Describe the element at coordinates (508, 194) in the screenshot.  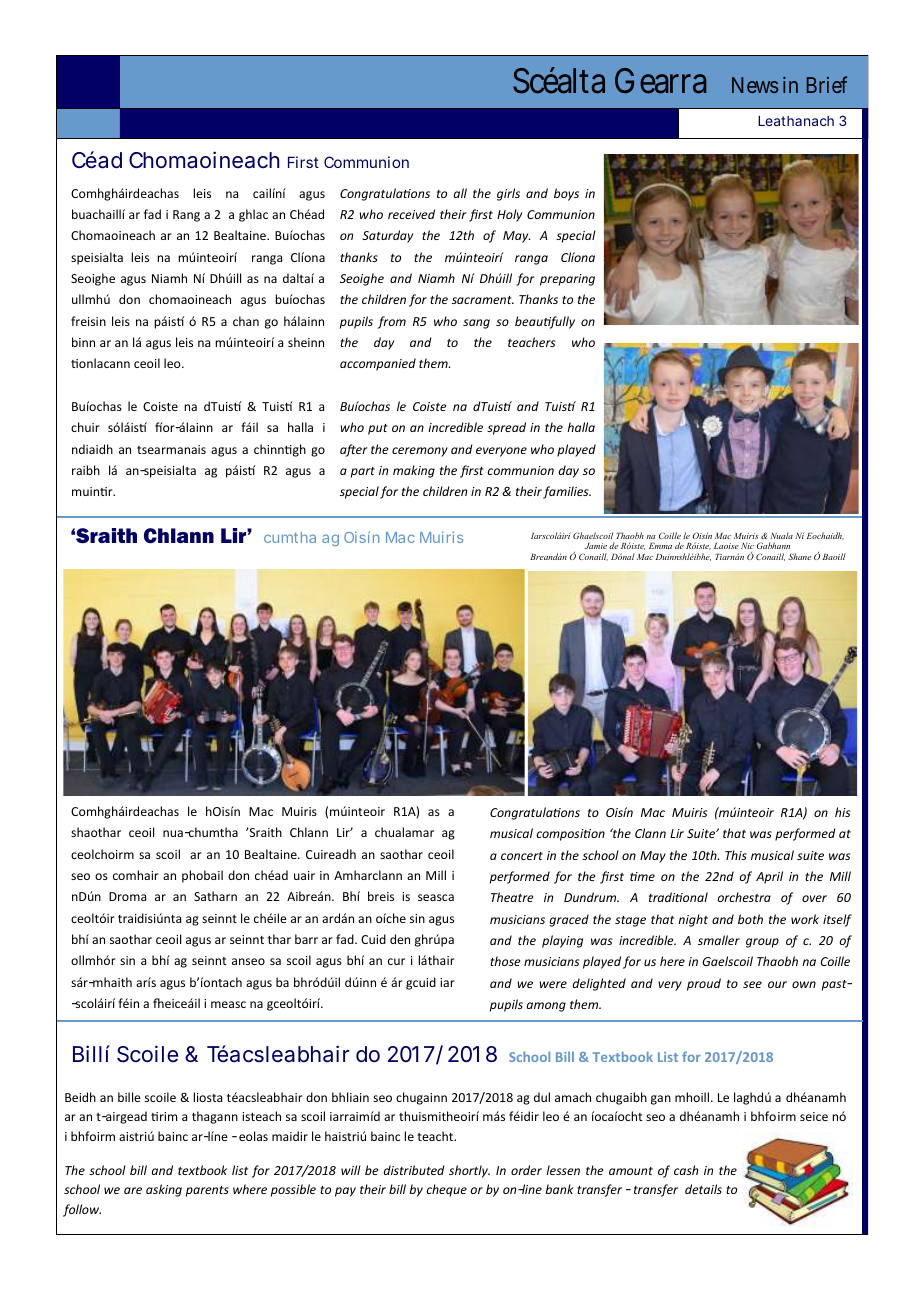
I see `girls` at that location.
